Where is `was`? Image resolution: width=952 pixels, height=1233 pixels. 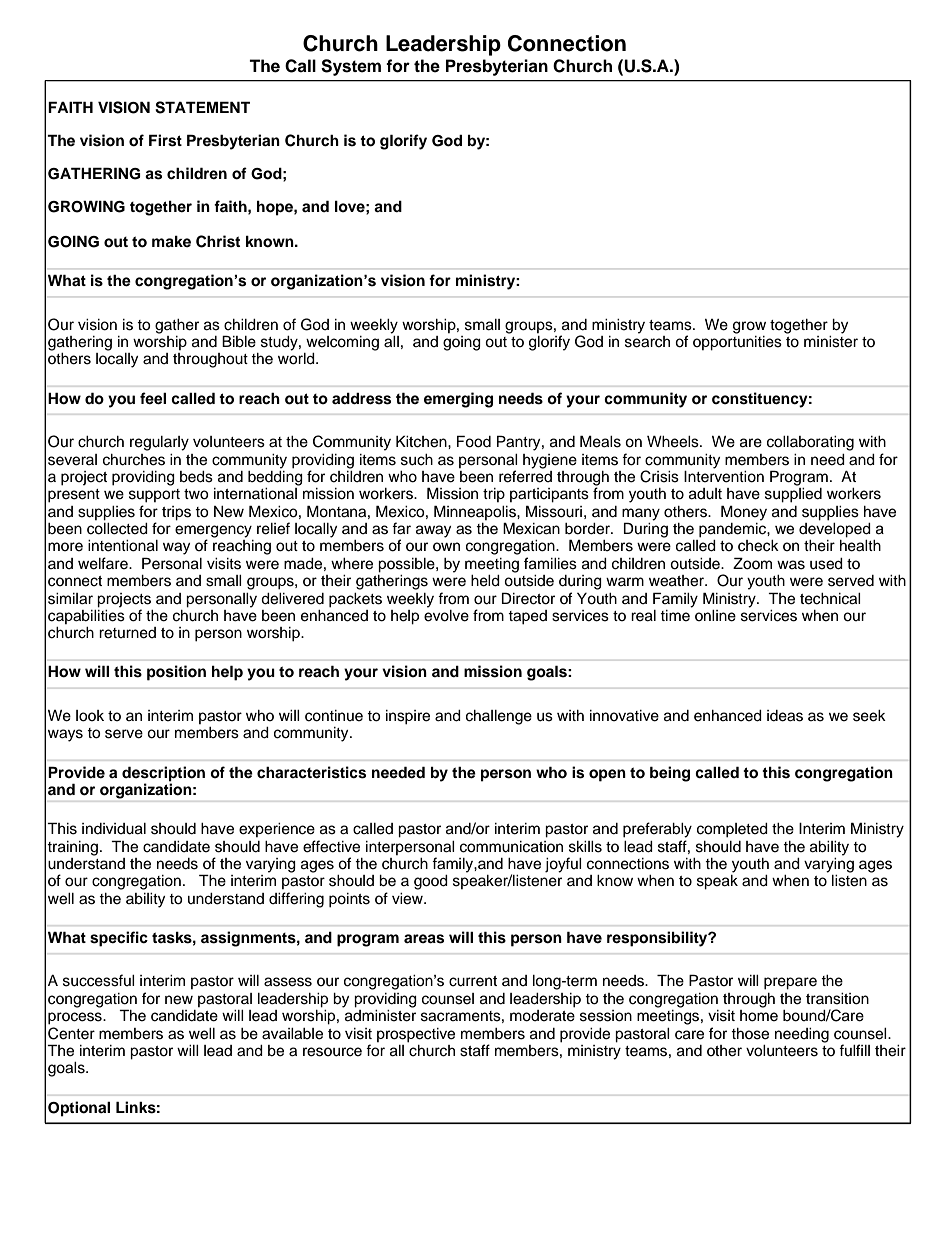
was is located at coordinates (791, 565).
